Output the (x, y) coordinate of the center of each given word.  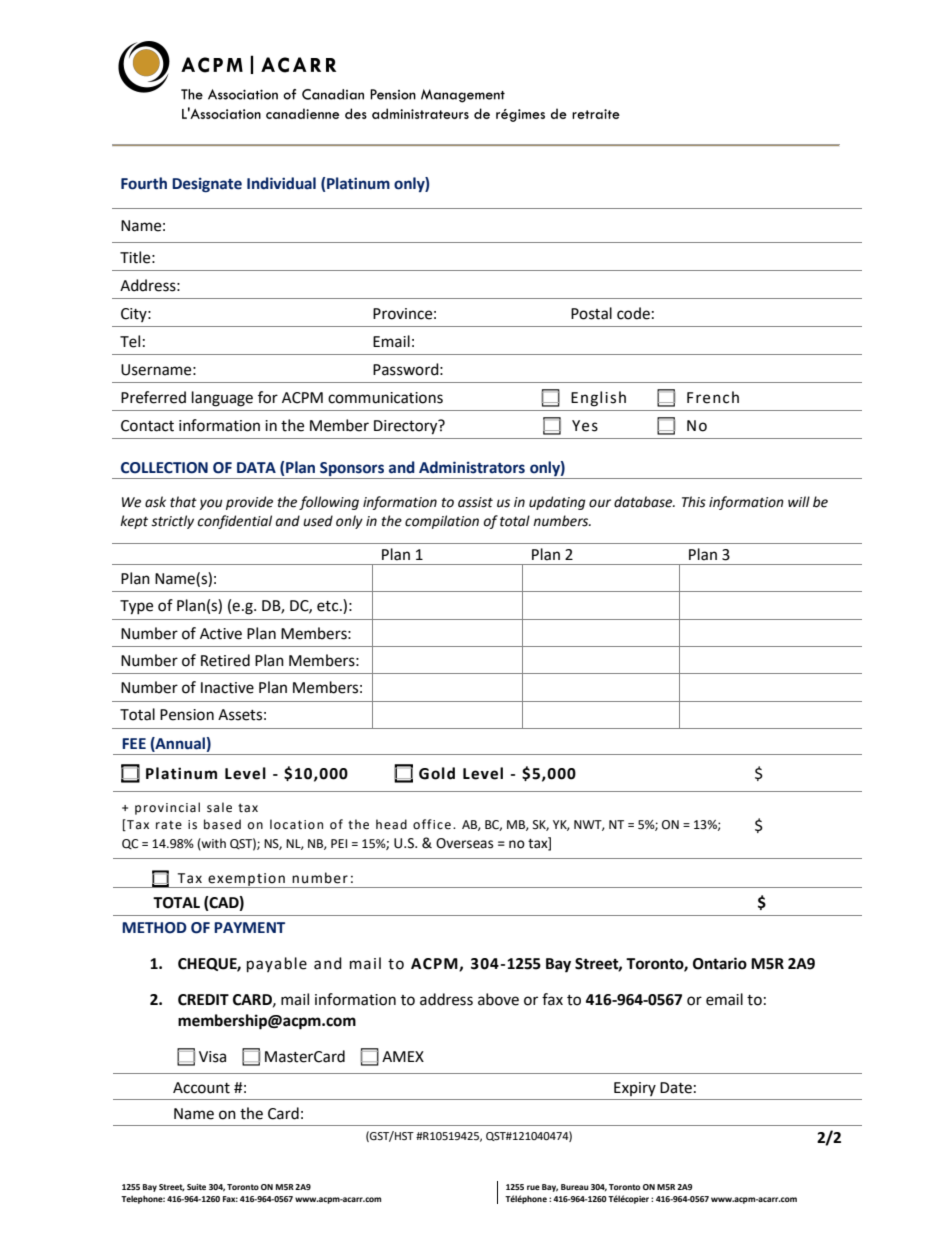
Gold (437, 773)
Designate (207, 185)
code (633, 313)
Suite (196, 1187)
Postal (591, 313)
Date (676, 1088)
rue (533, 1187)
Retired (225, 660)
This (694, 502)
